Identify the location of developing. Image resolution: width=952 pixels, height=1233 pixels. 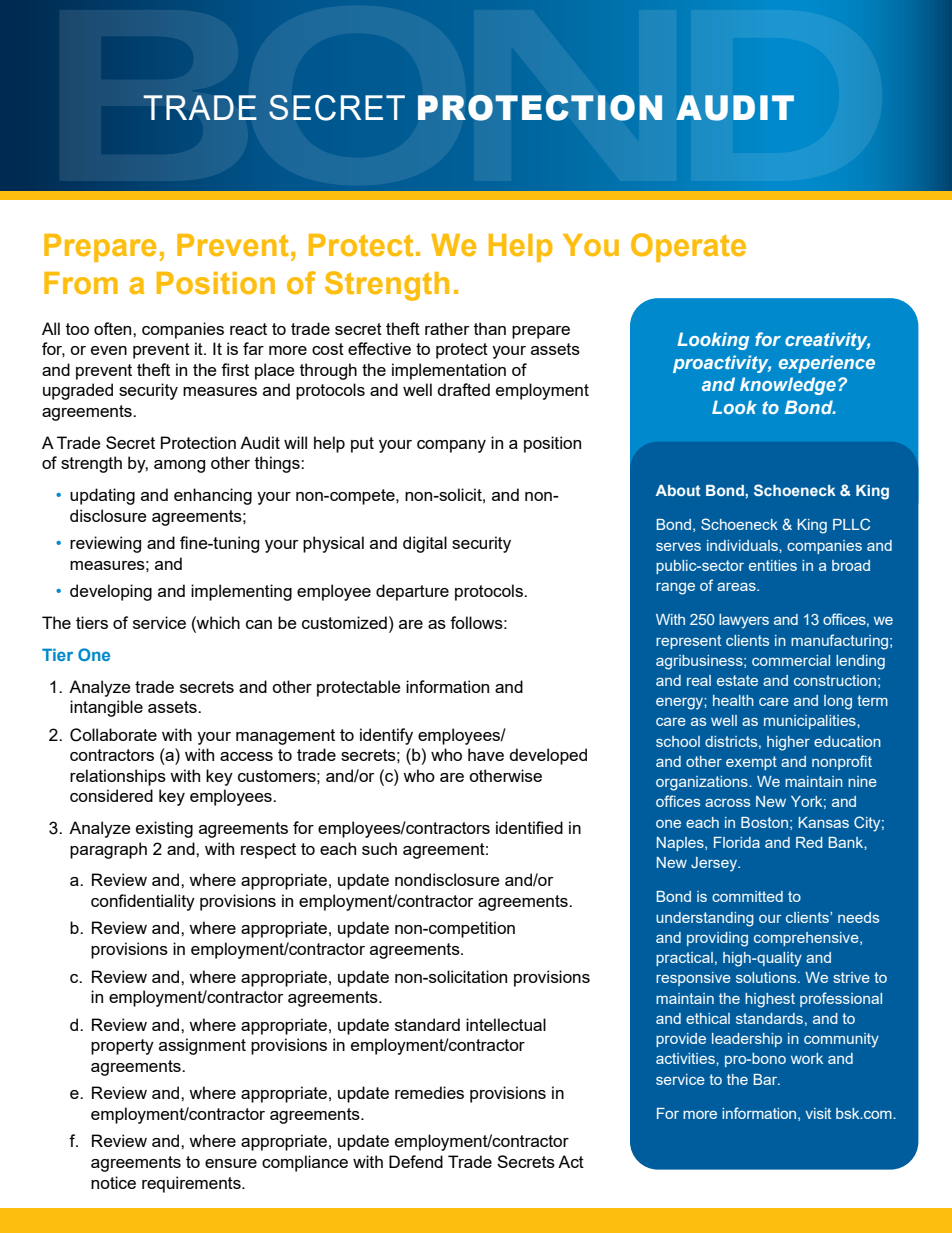
(111, 592).
